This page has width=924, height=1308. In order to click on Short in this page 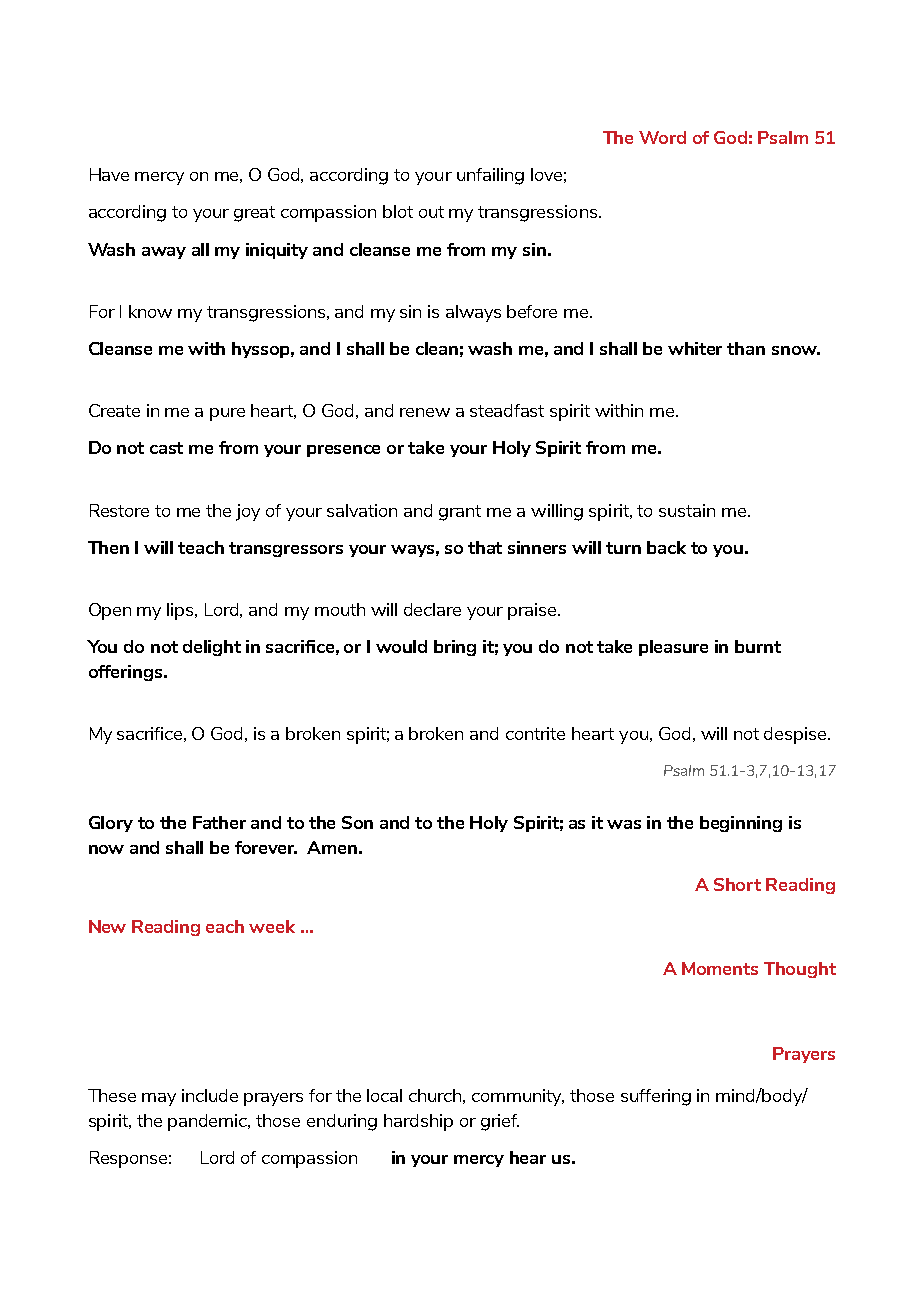, I will do `click(737, 884)`.
